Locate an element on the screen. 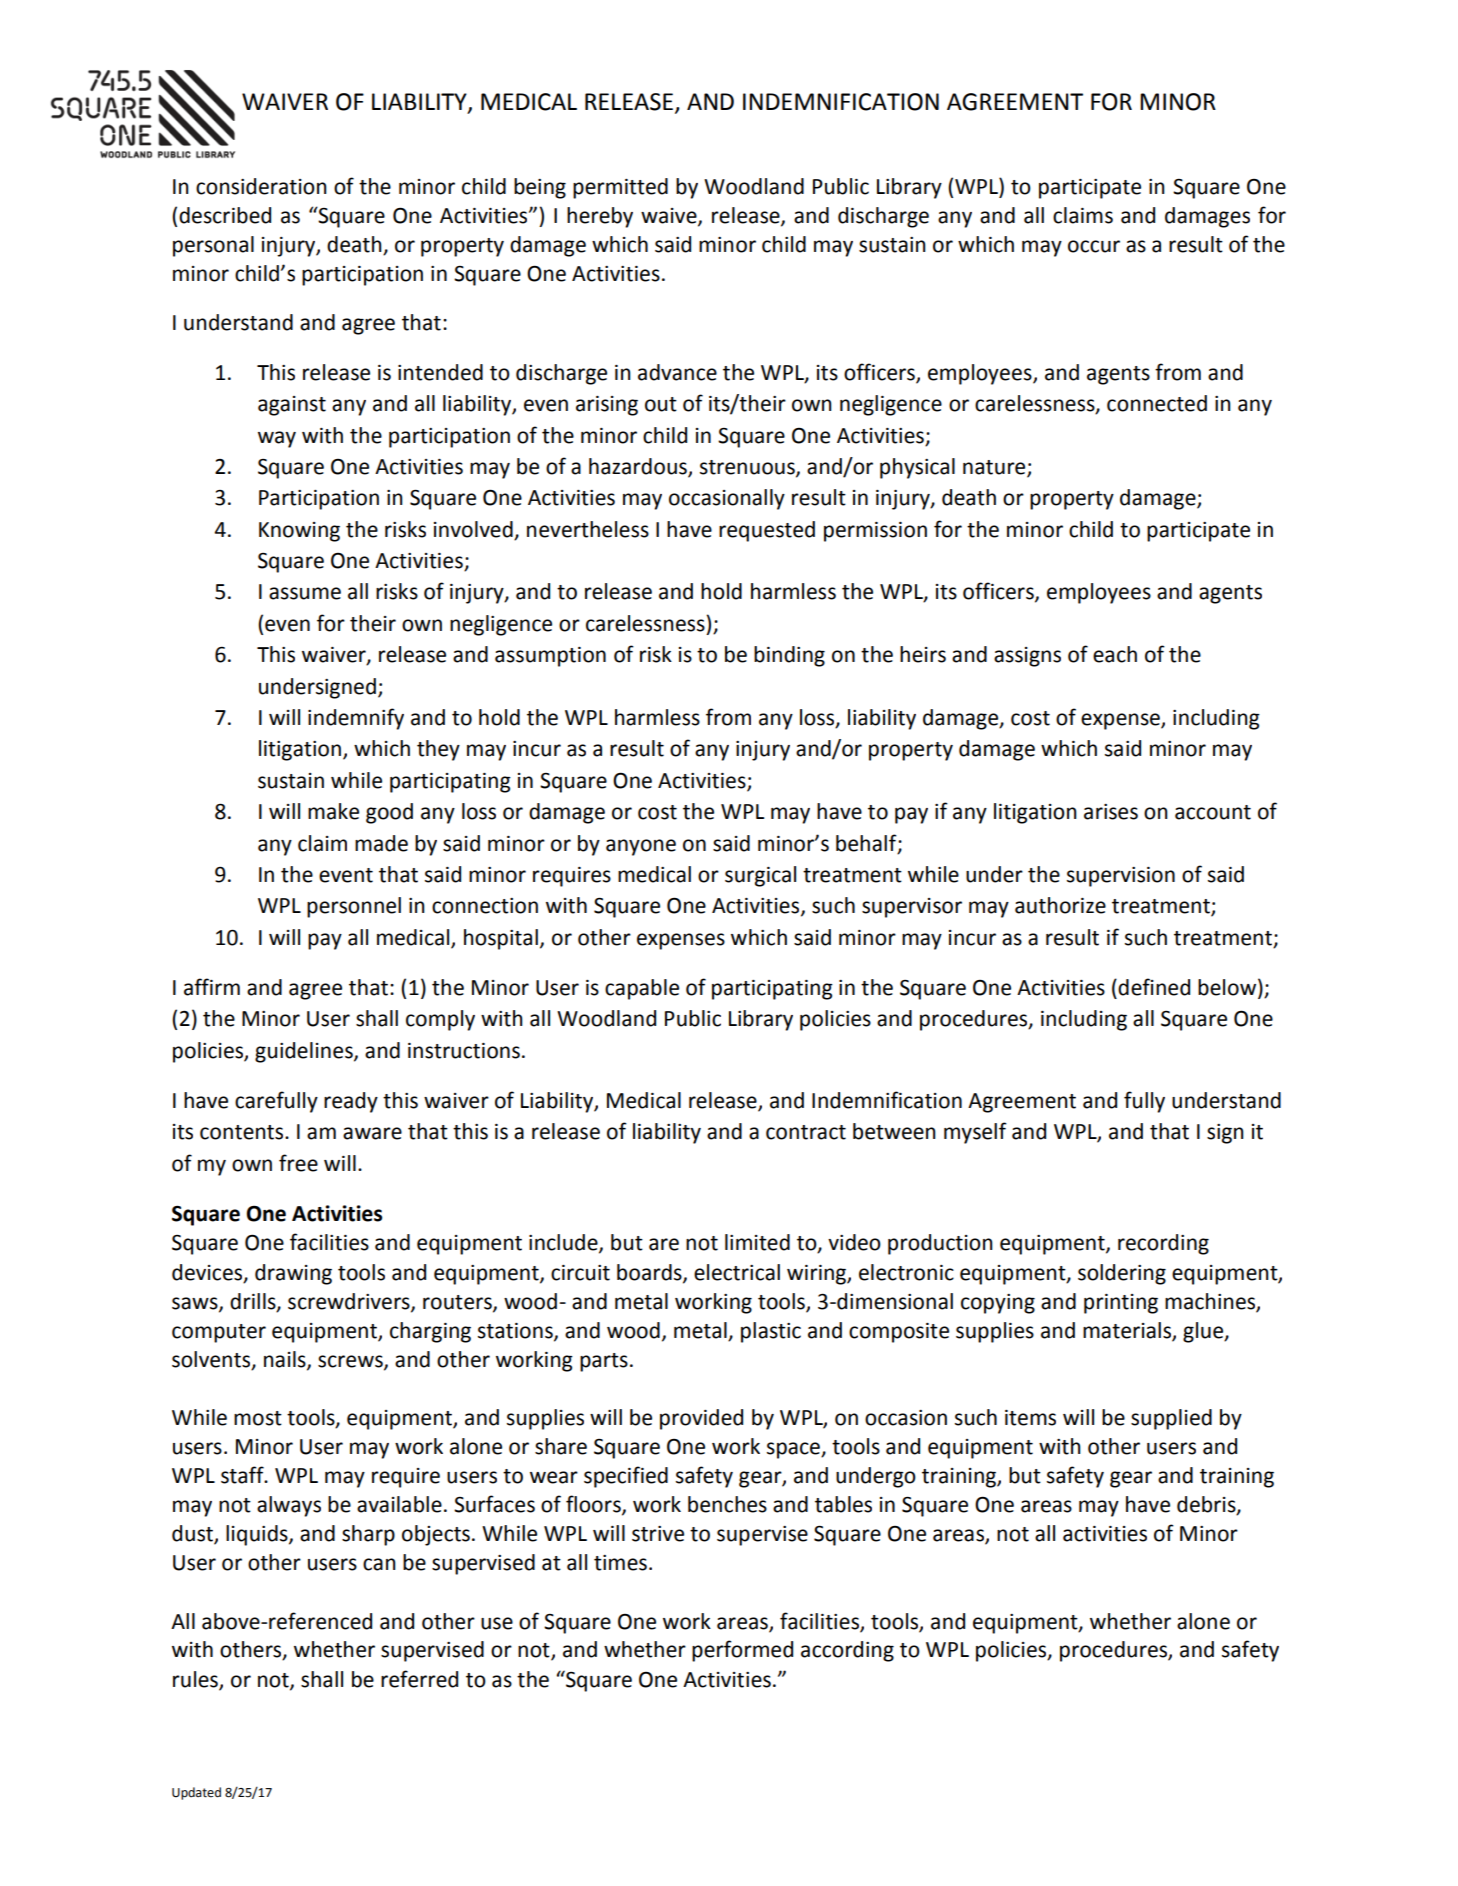  capable is located at coordinates (642, 989).
